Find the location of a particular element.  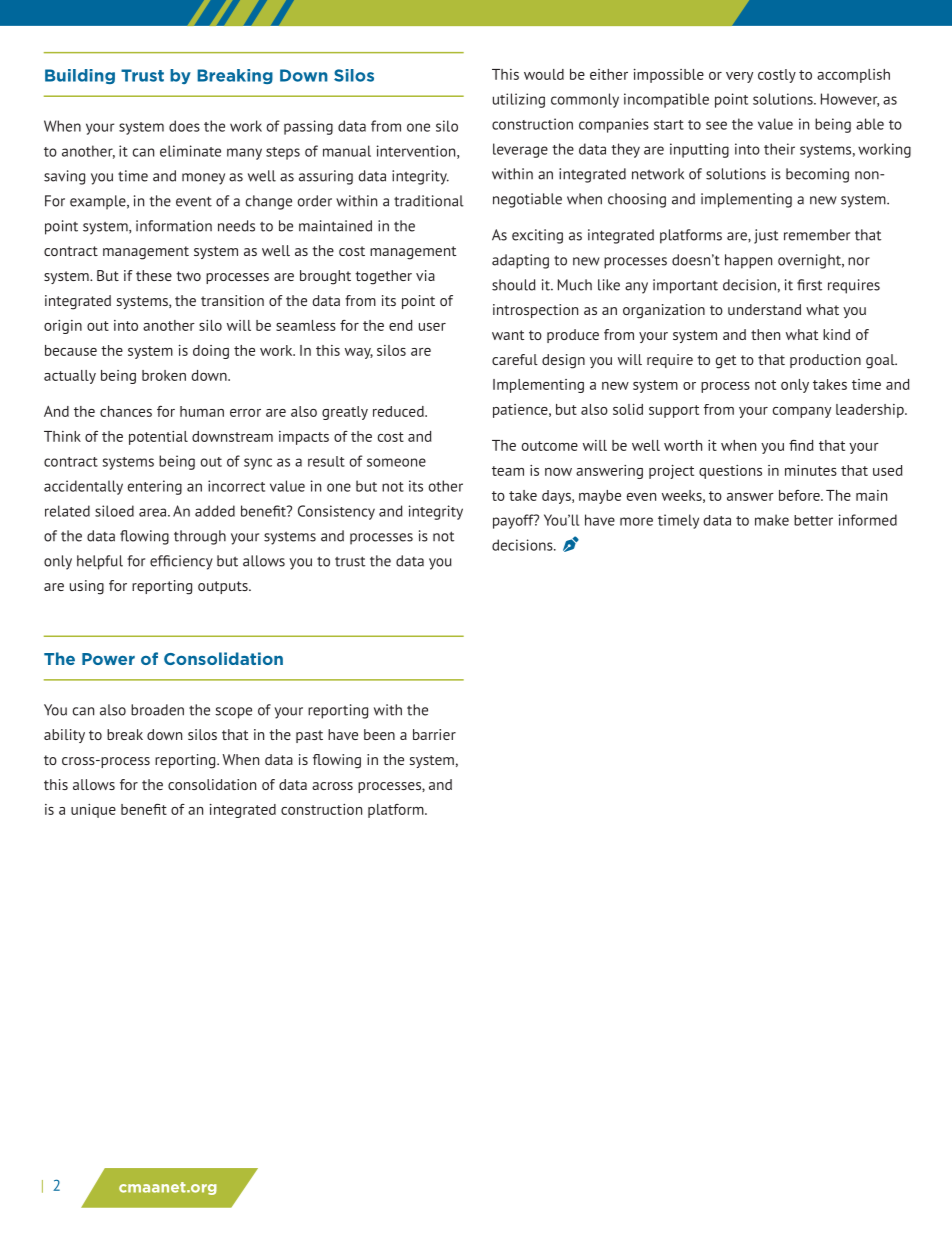

outputs is located at coordinates (224, 587).
